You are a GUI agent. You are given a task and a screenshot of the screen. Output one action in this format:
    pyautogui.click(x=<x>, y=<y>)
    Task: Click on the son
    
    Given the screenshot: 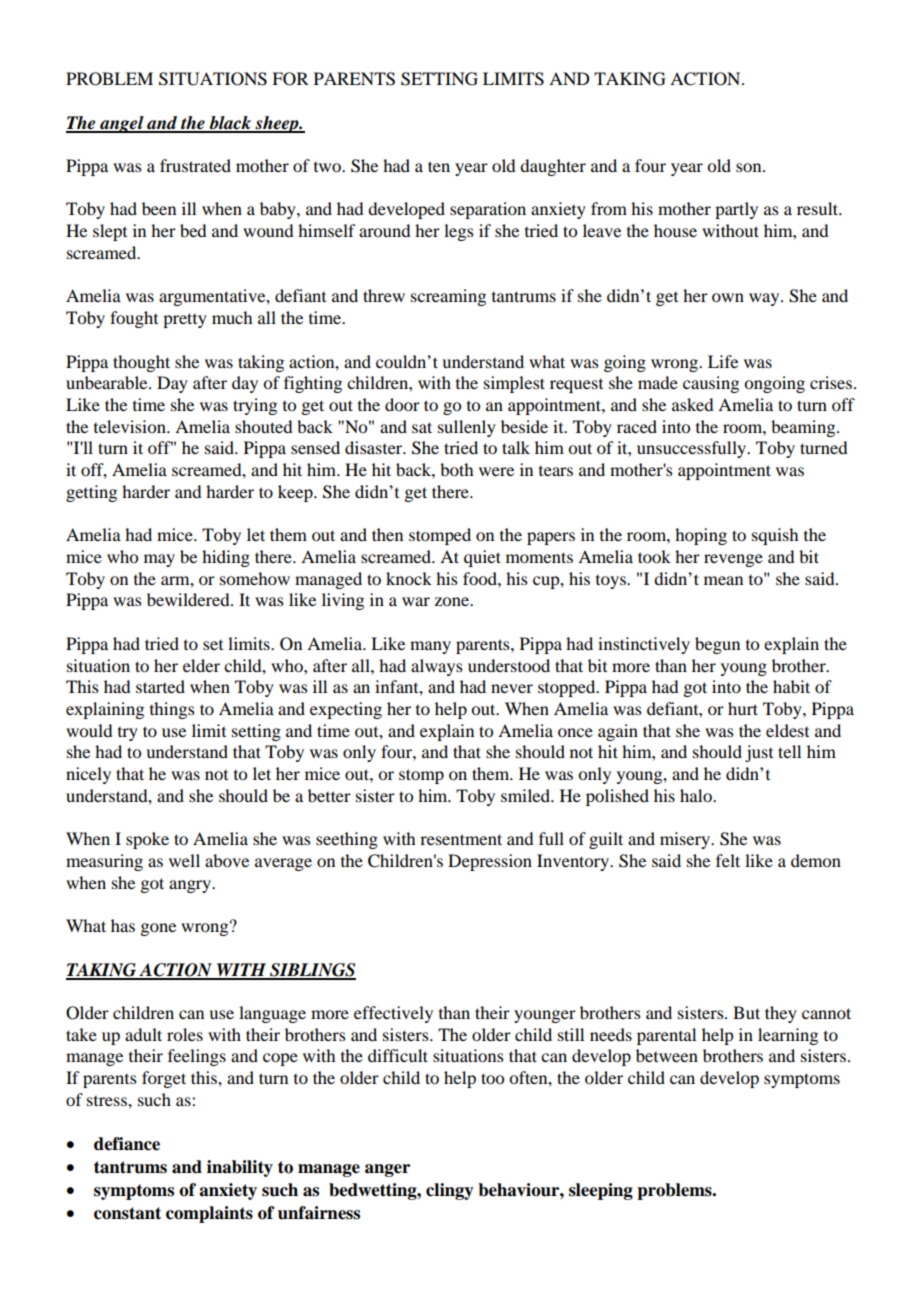 What is the action you would take?
    pyautogui.click(x=750, y=167)
